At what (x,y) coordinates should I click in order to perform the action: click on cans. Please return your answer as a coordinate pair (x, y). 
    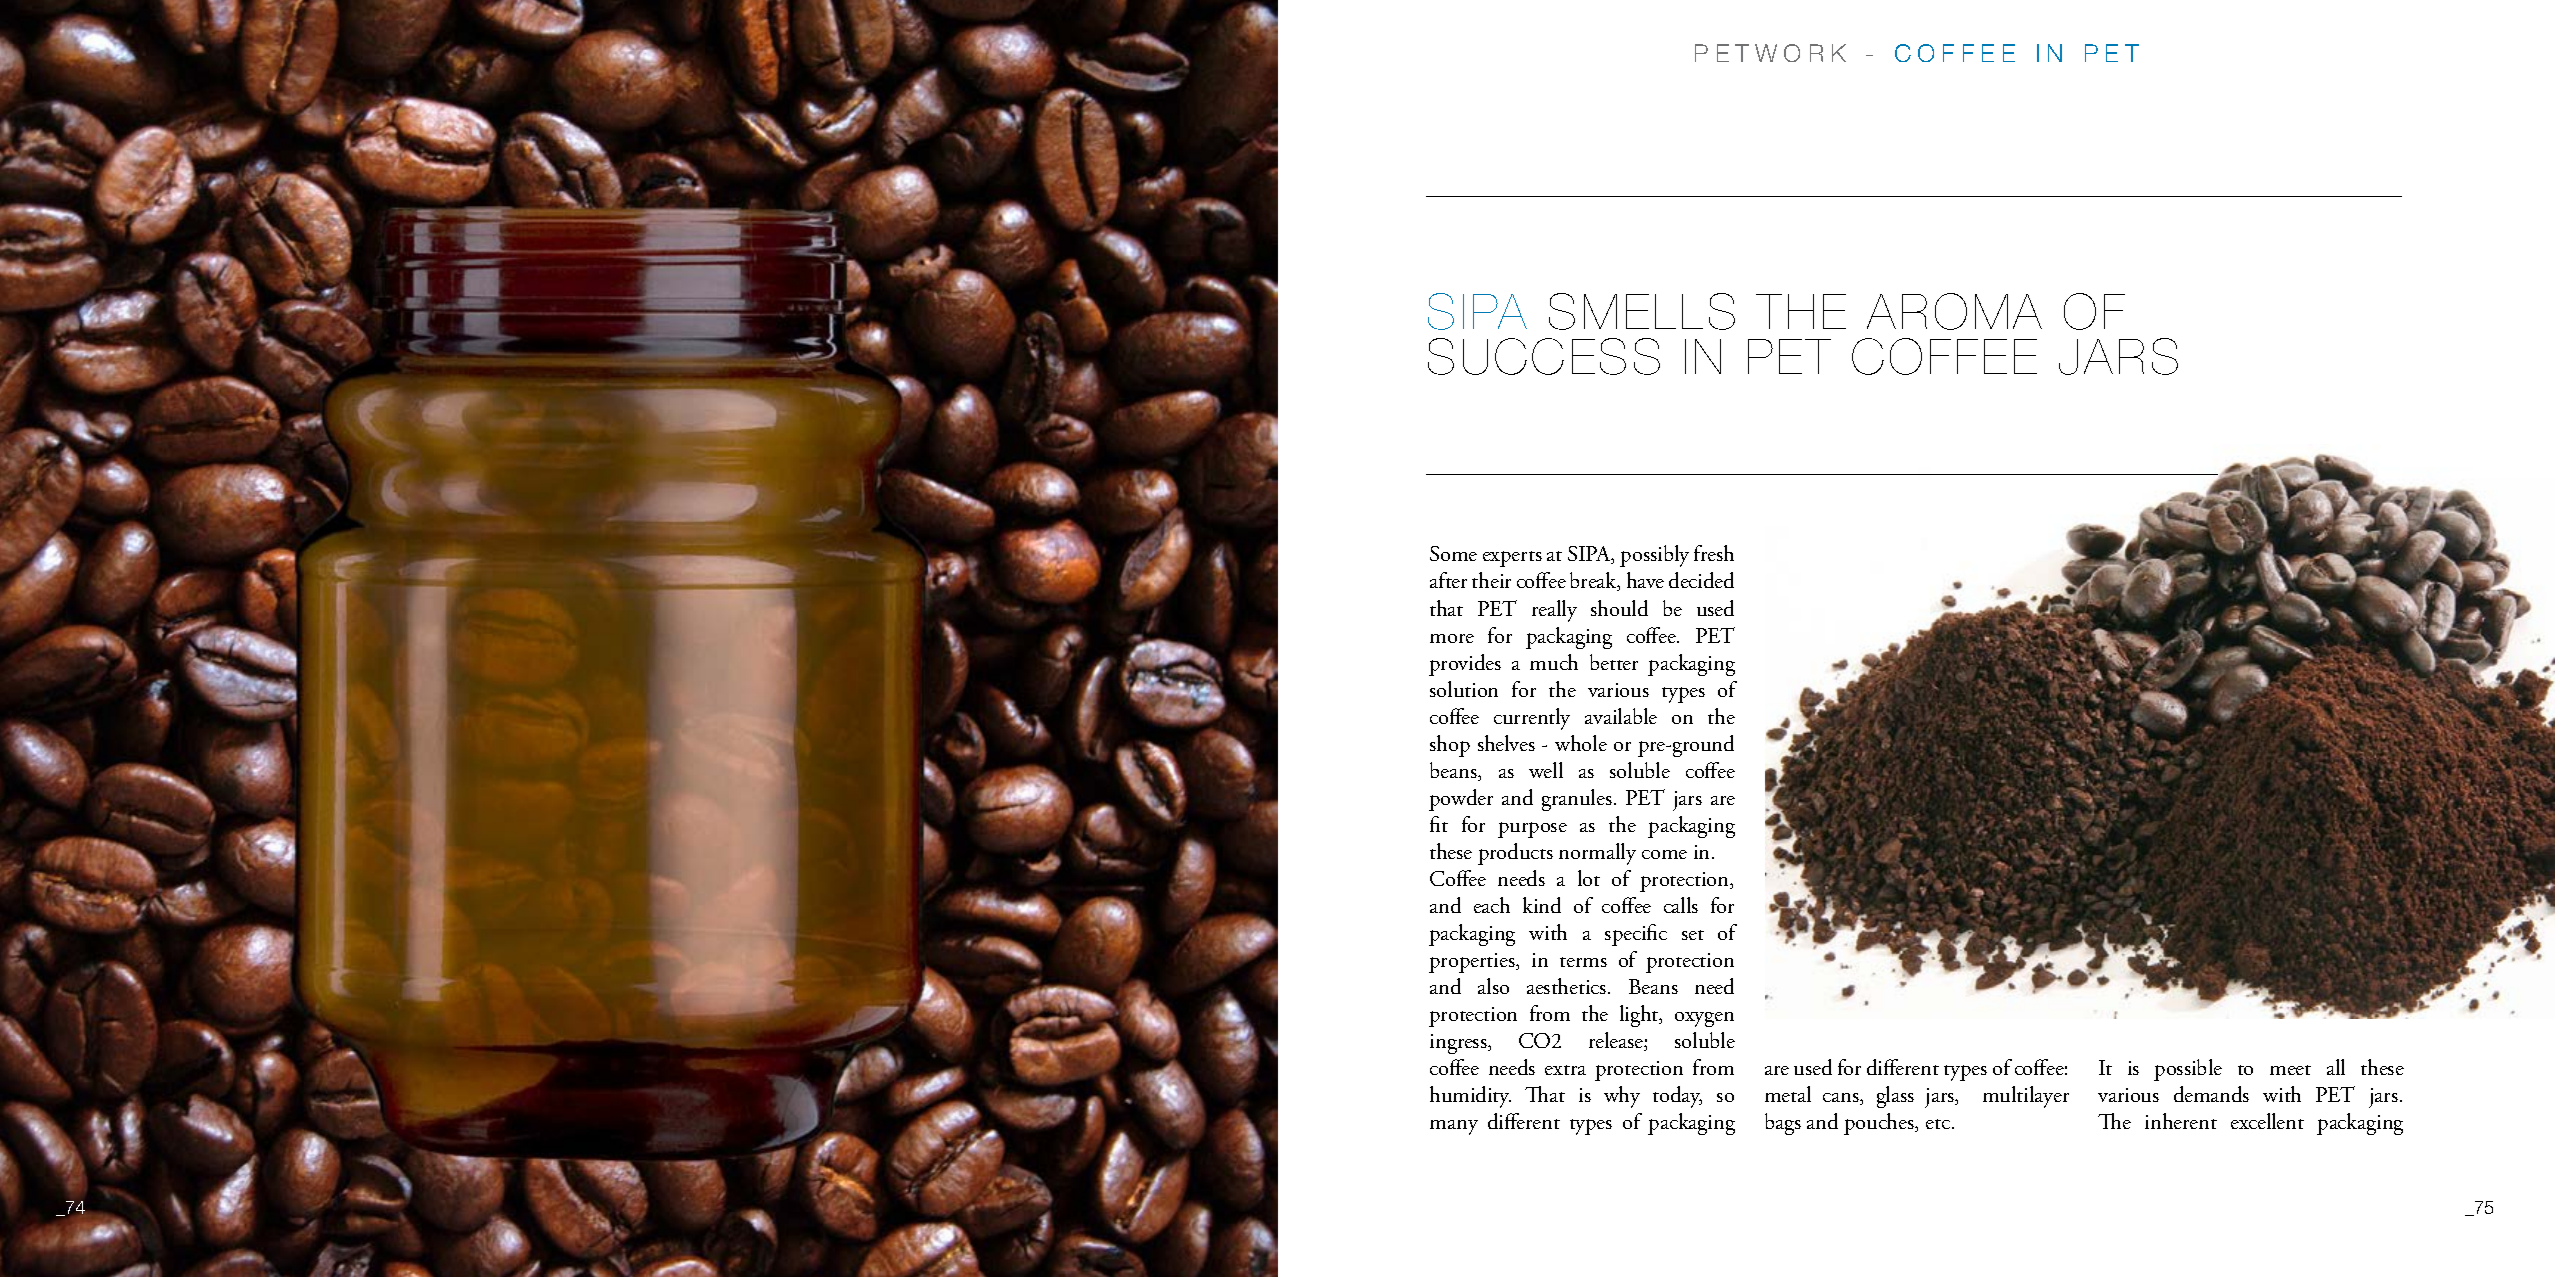
    Looking at the image, I should click on (1842, 1099).
